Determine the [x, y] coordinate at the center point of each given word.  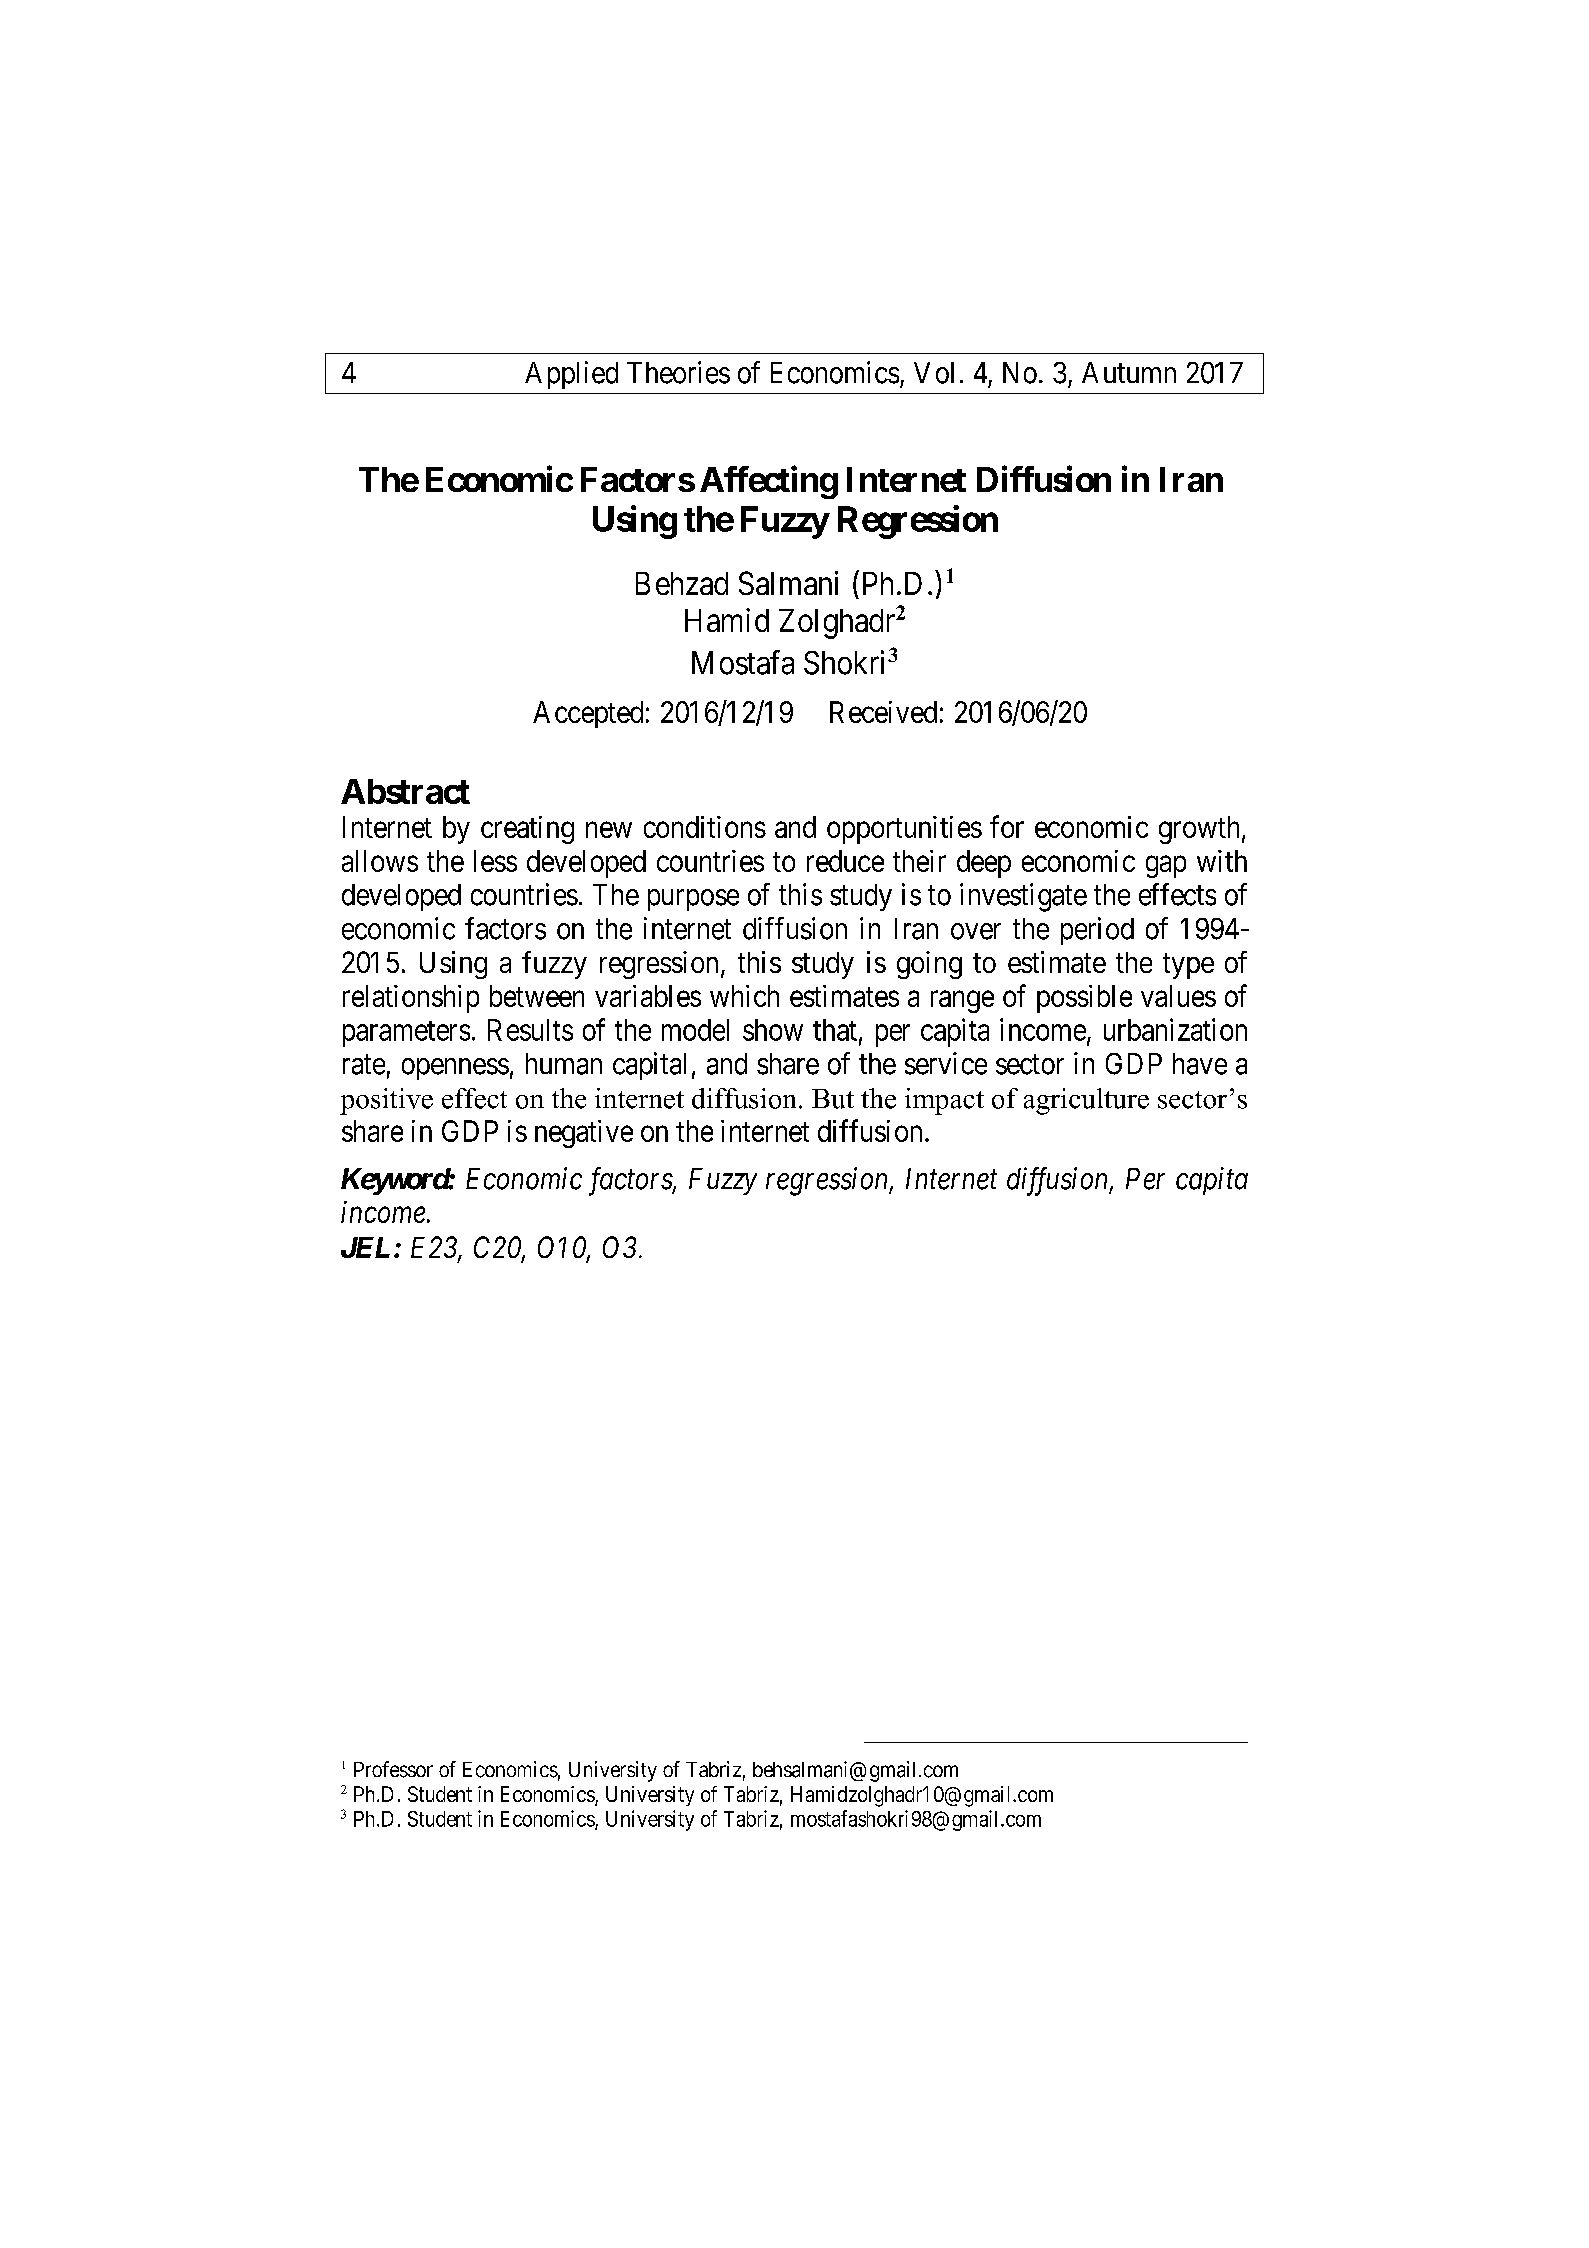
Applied [571, 375]
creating [527, 830]
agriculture [1086, 1101]
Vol [934, 373]
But [833, 1099]
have [1200, 1064]
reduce [845, 861]
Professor [393, 1769]
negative [584, 1134]
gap [1166, 867]
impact [944, 1101]
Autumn [1129, 372]
